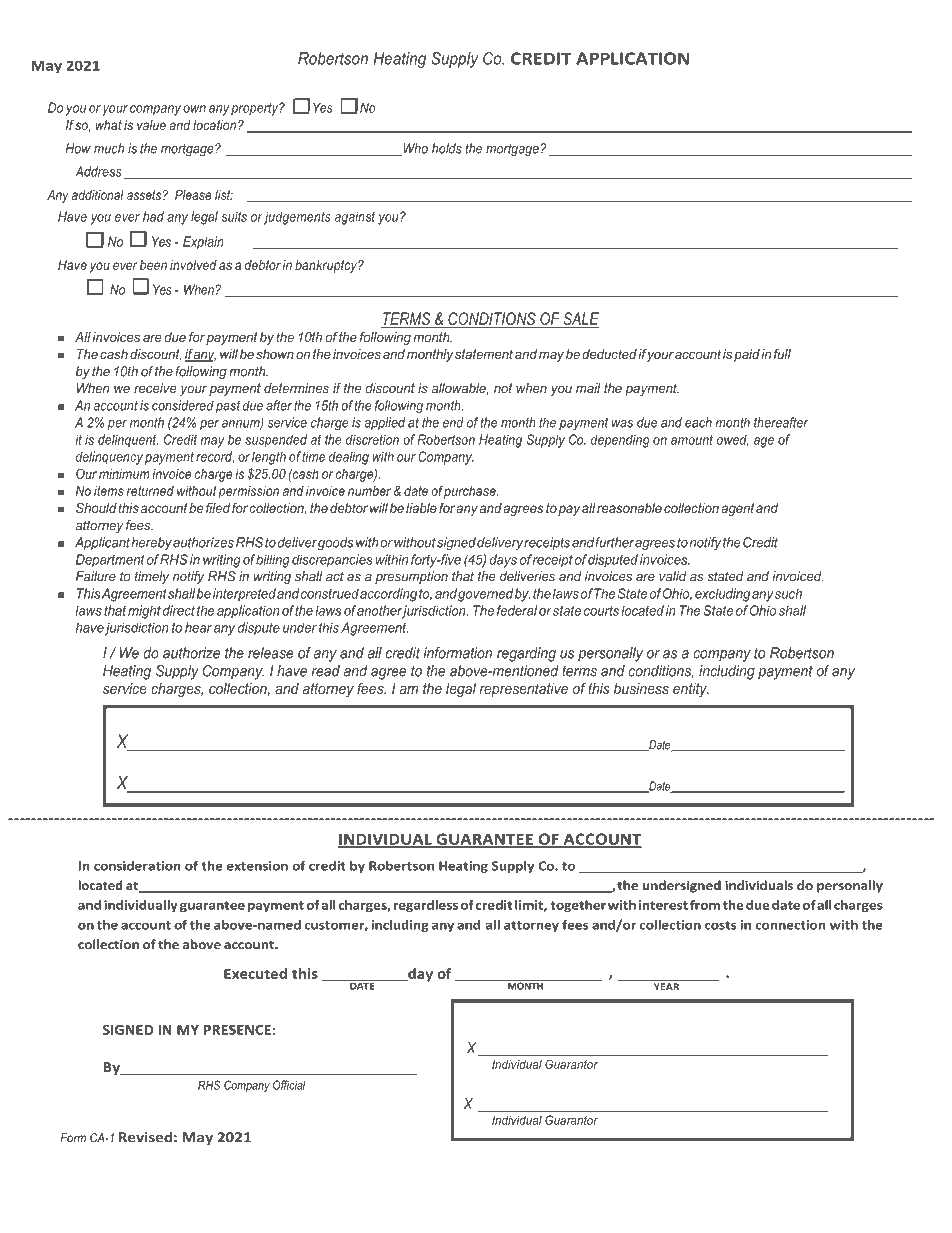 Image resolution: width=952 pixels, height=1233 pixels. What do you see at coordinates (151, 544) in the document?
I see `hereby` at bounding box center [151, 544].
